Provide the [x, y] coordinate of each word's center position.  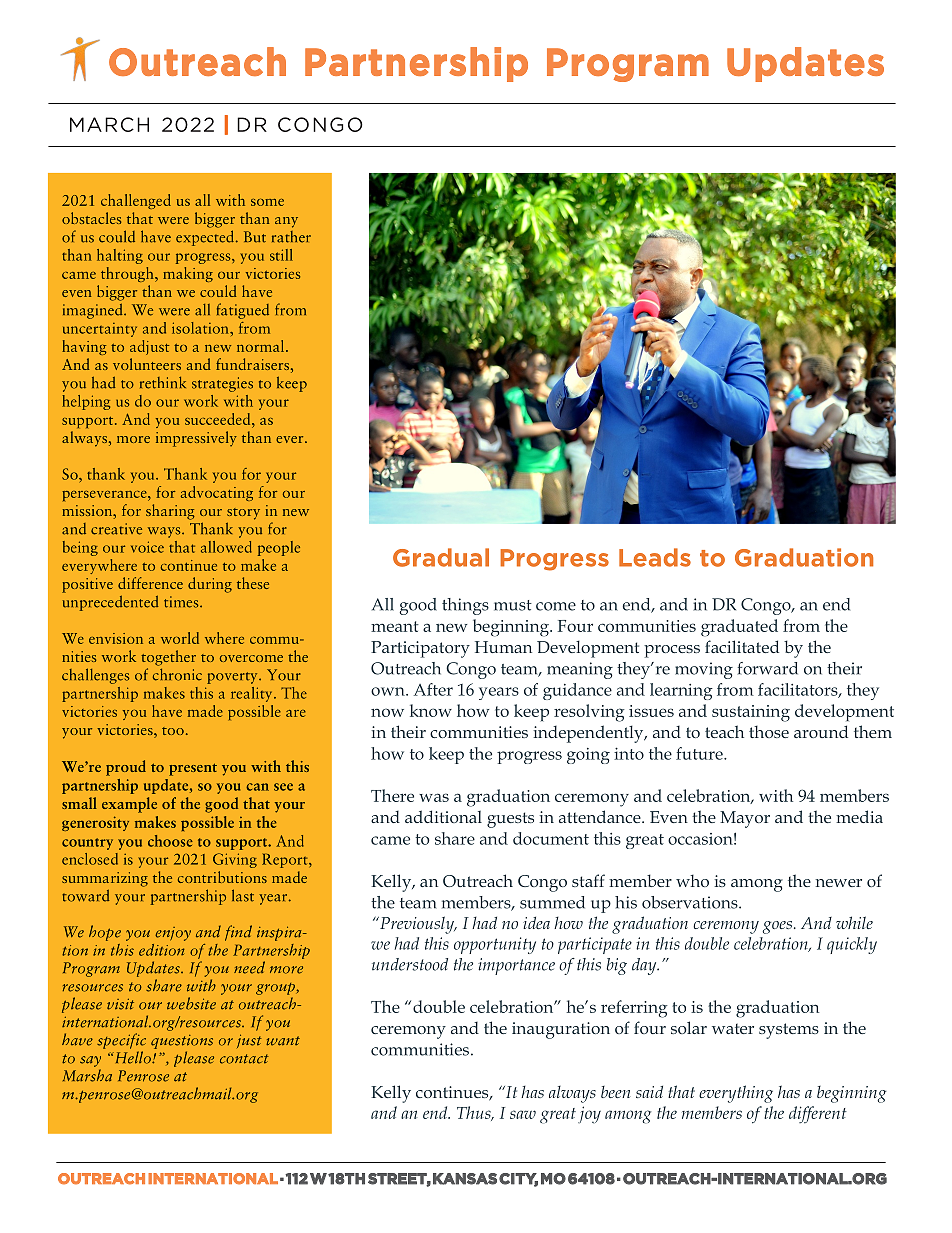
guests [510, 820]
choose [170, 841]
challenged [136, 201]
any [286, 222]
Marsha [87, 1075]
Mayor [745, 819]
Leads [655, 557]
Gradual [441, 557]
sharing [170, 512]
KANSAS [465, 1179]
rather [291, 237]
